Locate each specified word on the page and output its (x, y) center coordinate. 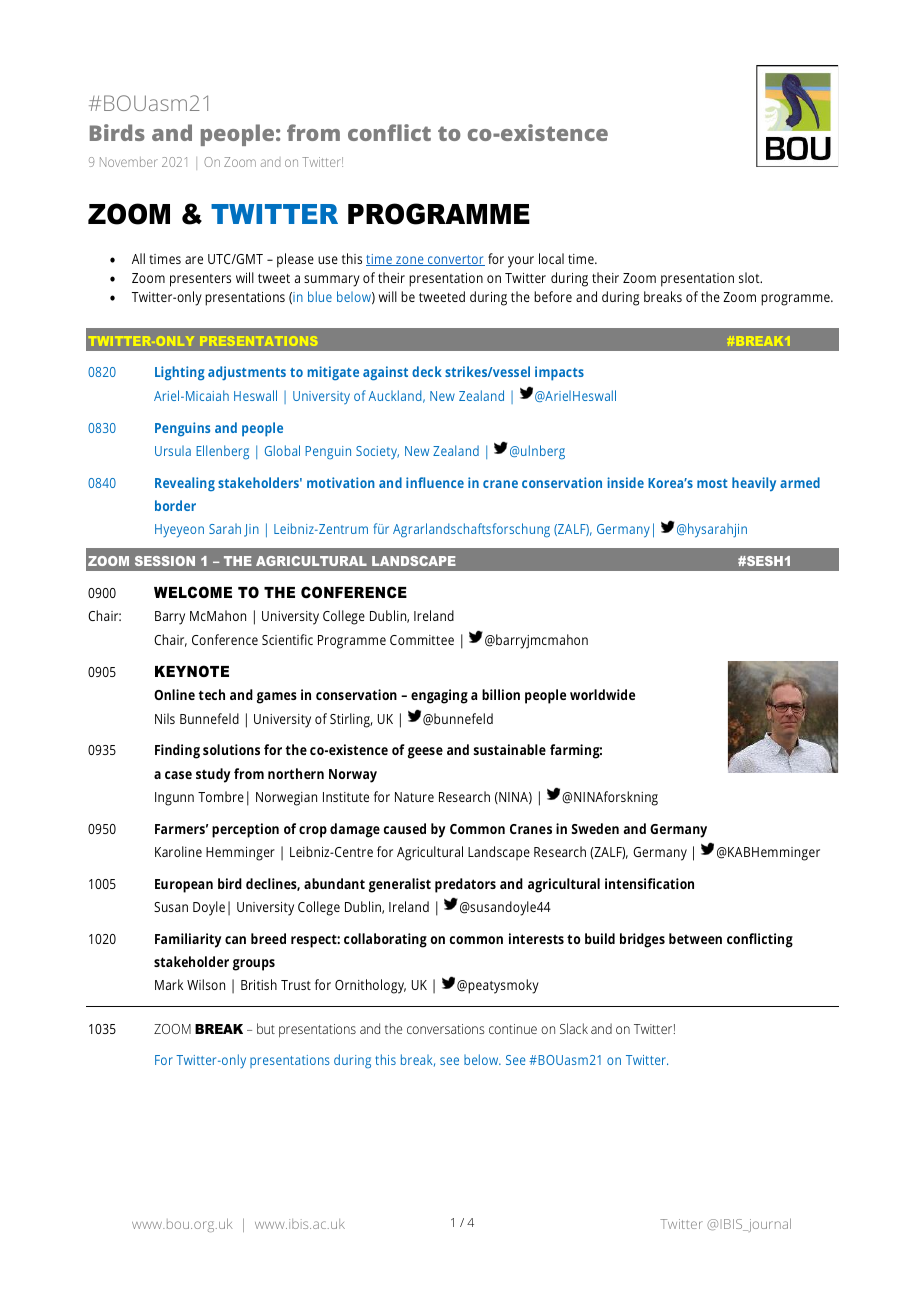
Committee (422, 640)
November (129, 162)
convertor (455, 260)
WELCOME (193, 592)
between (695, 938)
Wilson (206, 984)
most (712, 483)
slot (750, 277)
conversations (445, 1029)
